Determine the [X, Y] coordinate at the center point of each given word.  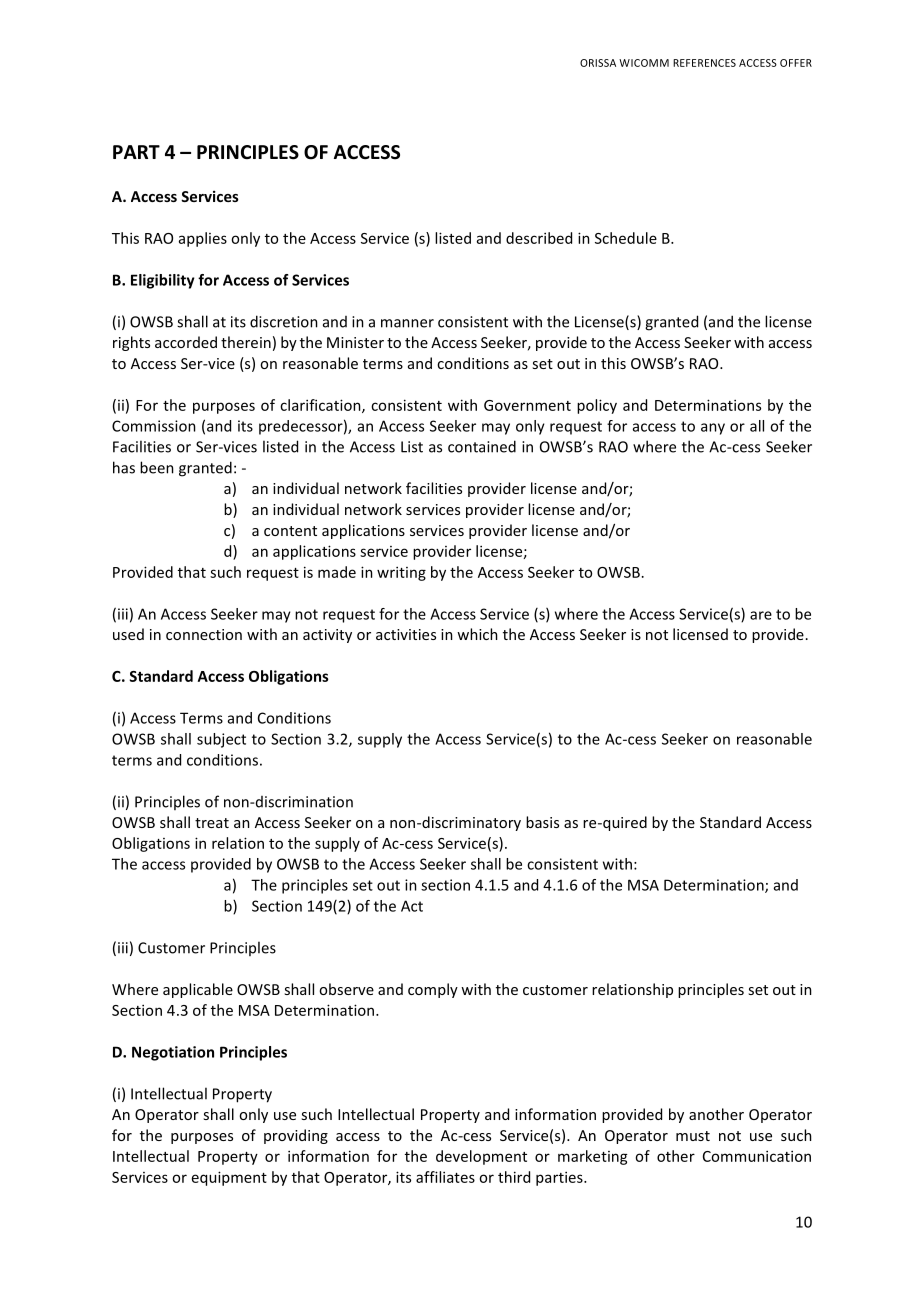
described [539, 238]
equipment [229, 1178]
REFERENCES [704, 63]
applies [203, 239]
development [481, 1157]
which [477, 634]
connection [204, 634]
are [761, 615]
